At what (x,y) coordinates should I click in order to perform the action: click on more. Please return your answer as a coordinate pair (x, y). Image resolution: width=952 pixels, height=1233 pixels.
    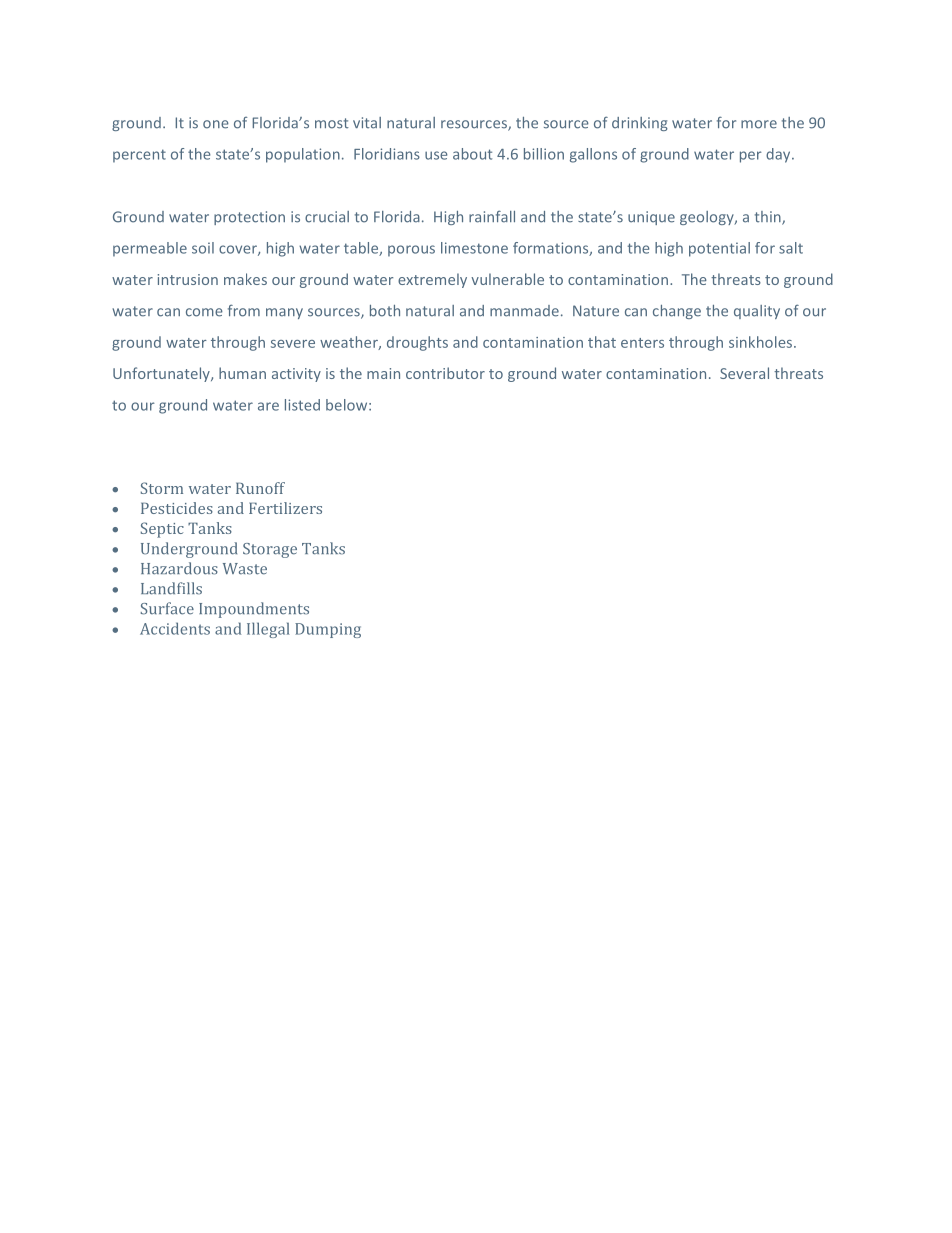
    Looking at the image, I should click on (759, 124).
